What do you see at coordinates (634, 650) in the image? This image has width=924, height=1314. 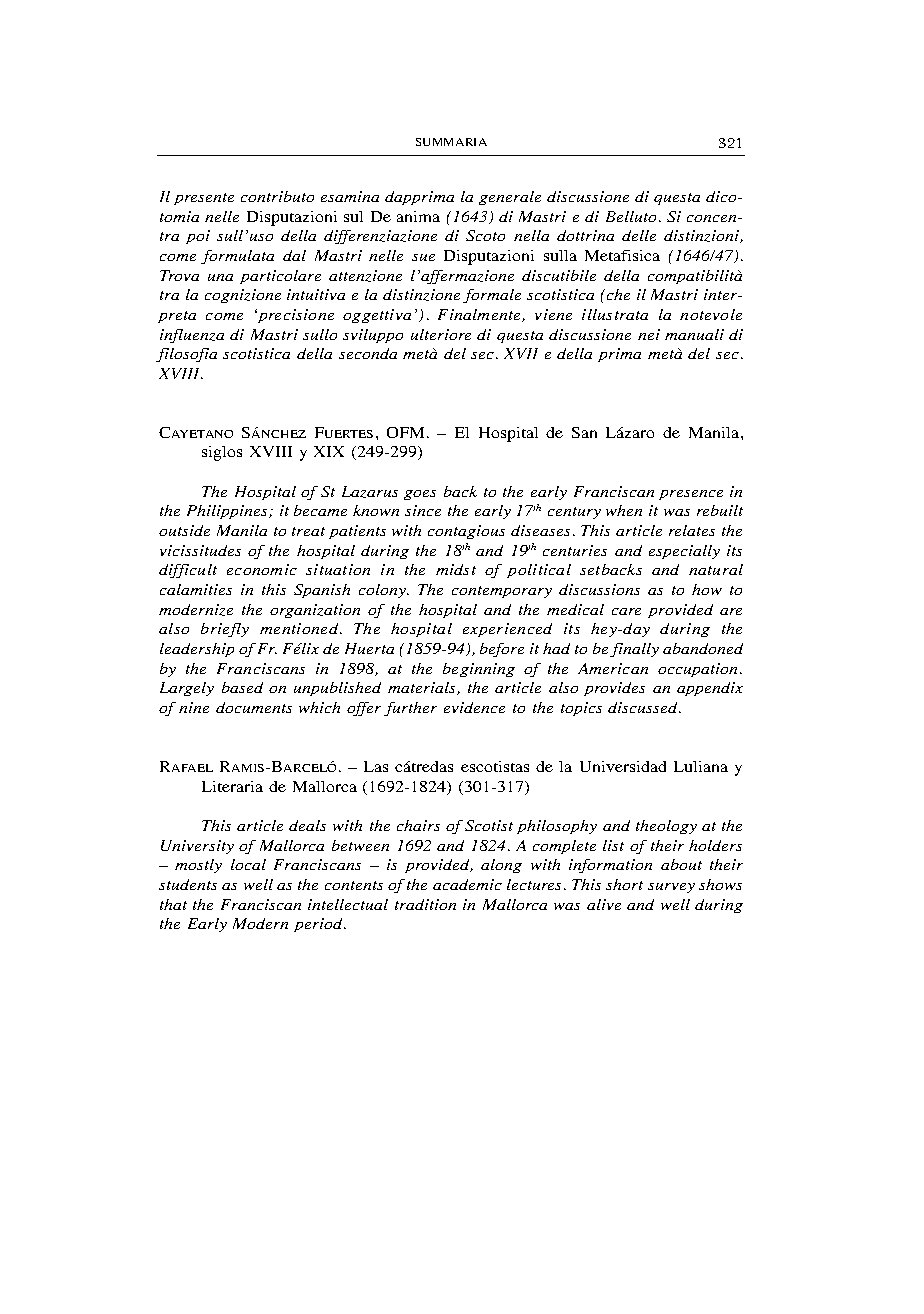 I see `finally` at bounding box center [634, 650].
